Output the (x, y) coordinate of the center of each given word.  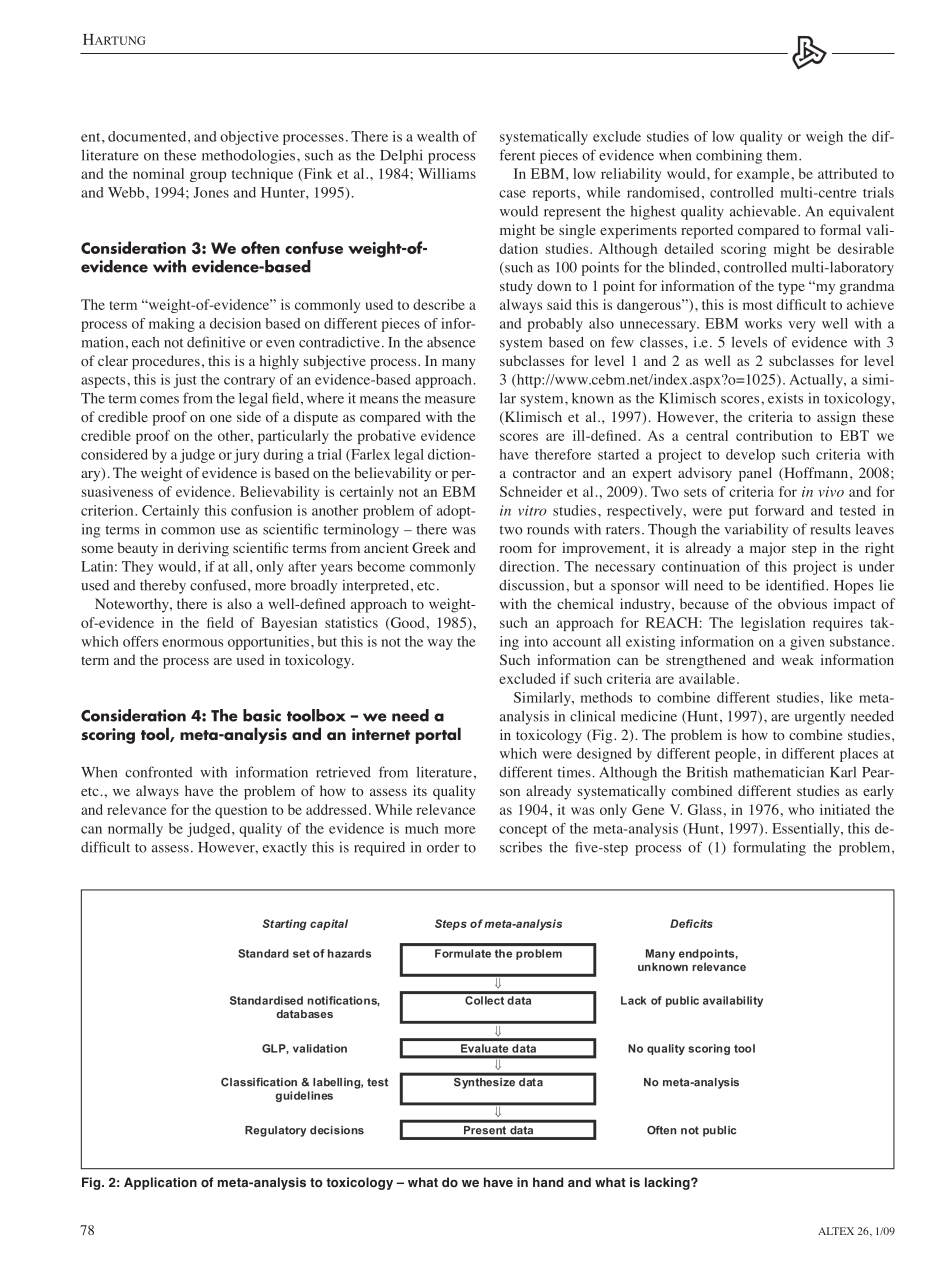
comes (159, 400)
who (801, 809)
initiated (845, 809)
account (577, 642)
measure (450, 400)
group (208, 176)
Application (160, 1183)
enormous (192, 643)
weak (797, 659)
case (512, 194)
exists (785, 398)
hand (548, 1182)
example (763, 175)
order (443, 847)
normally (135, 830)
